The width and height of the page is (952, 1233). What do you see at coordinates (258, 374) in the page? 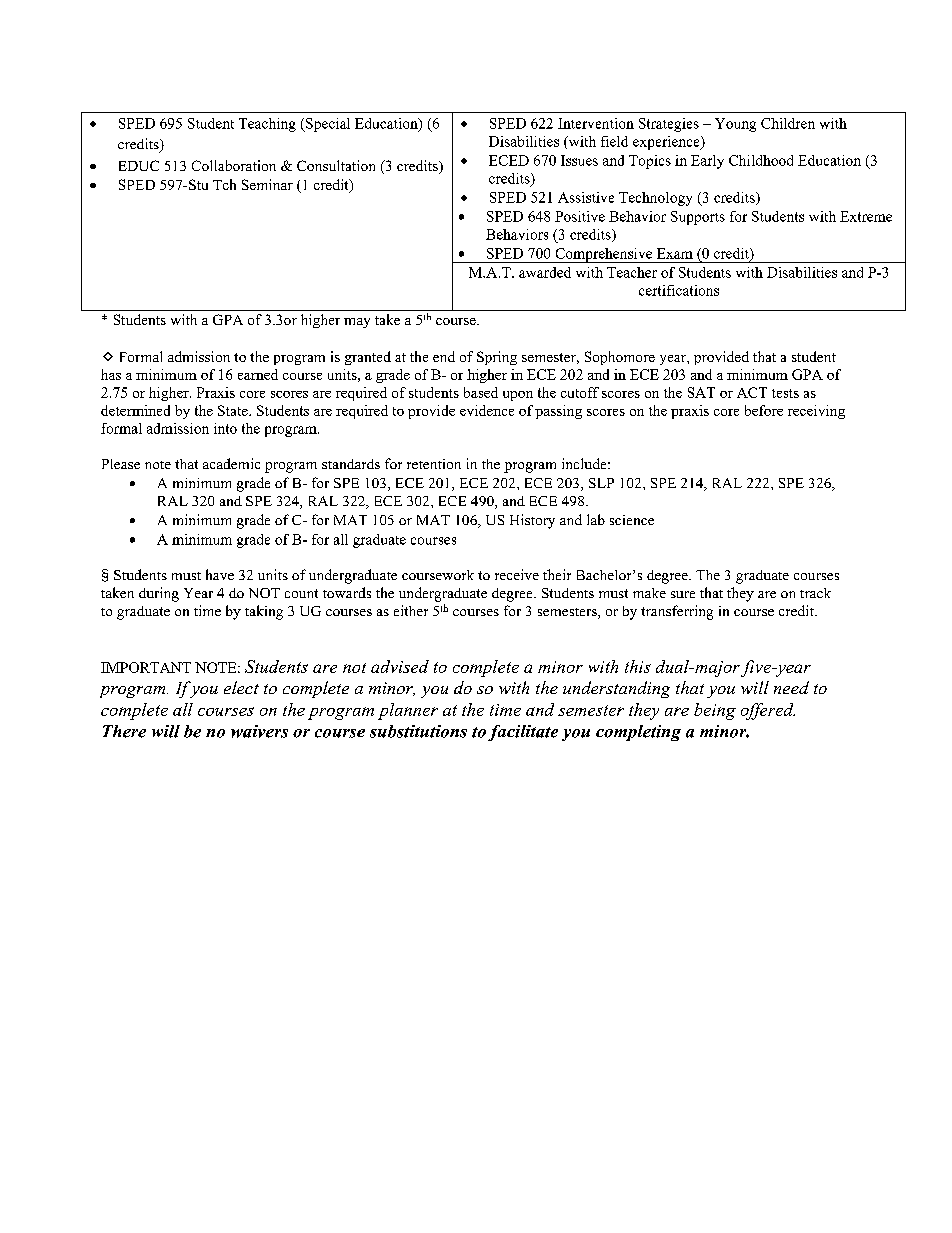
I see `earned` at bounding box center [258, 374].
